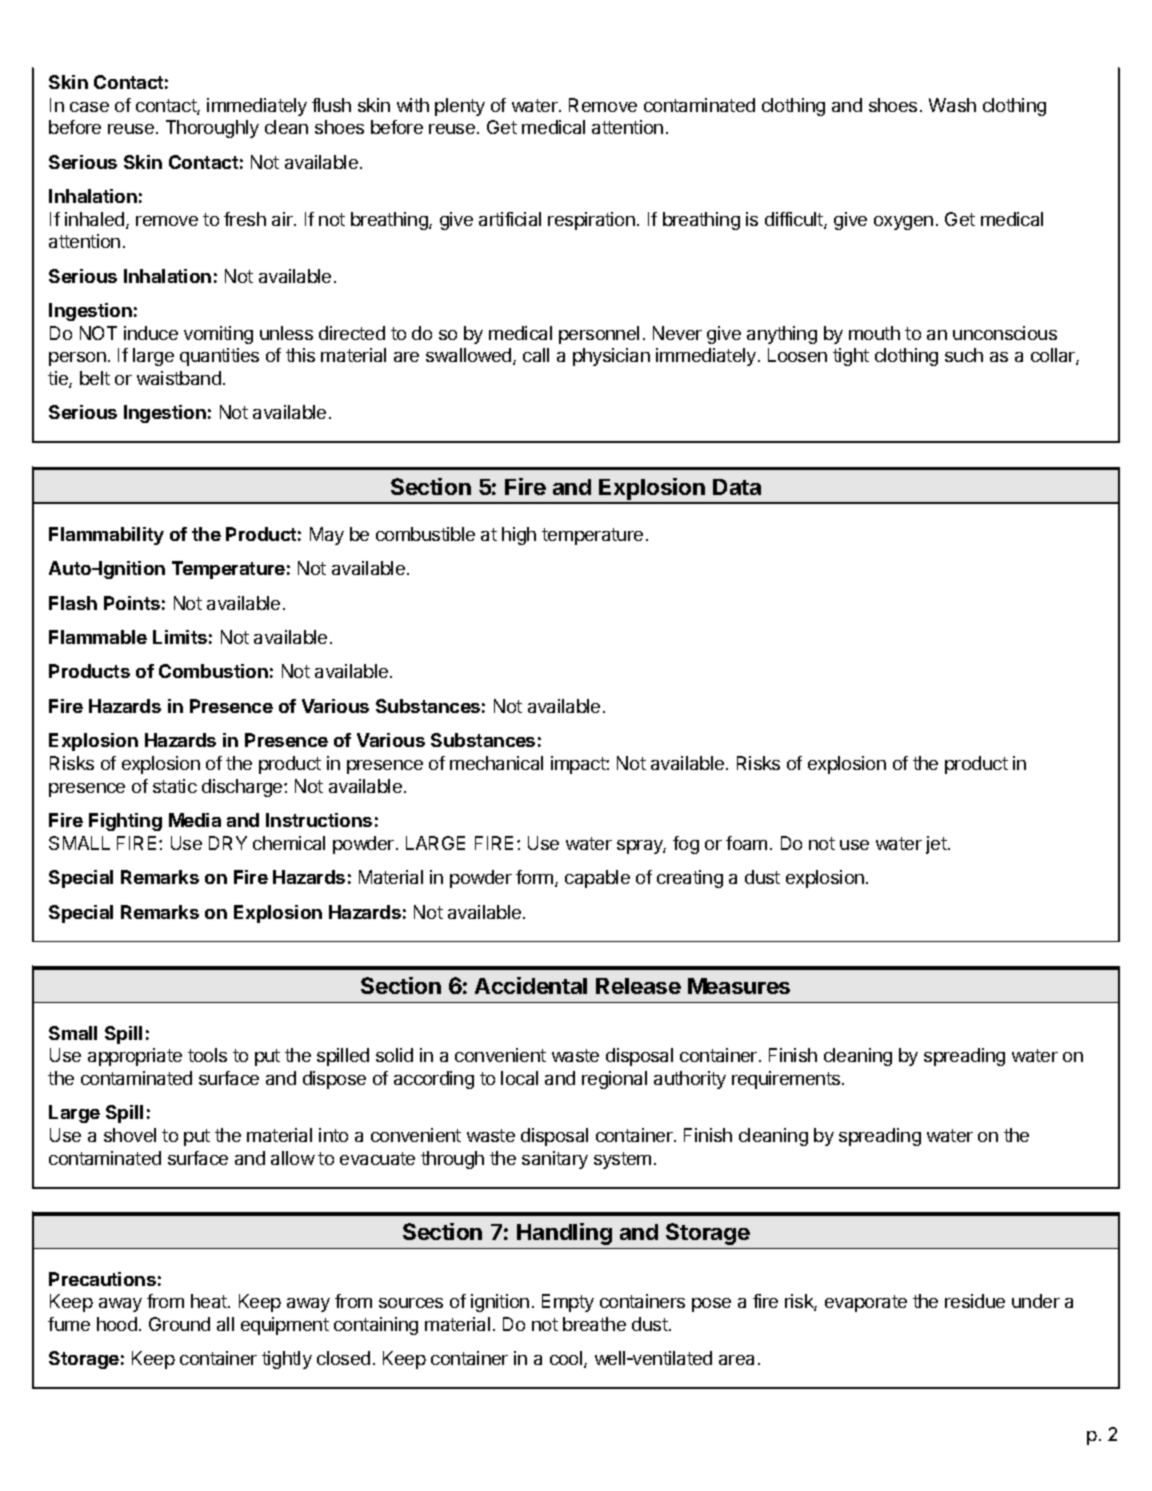 The width and height of the screenshot is (1152, 1491). I want to click on evaporate, so click(866, 1303).
